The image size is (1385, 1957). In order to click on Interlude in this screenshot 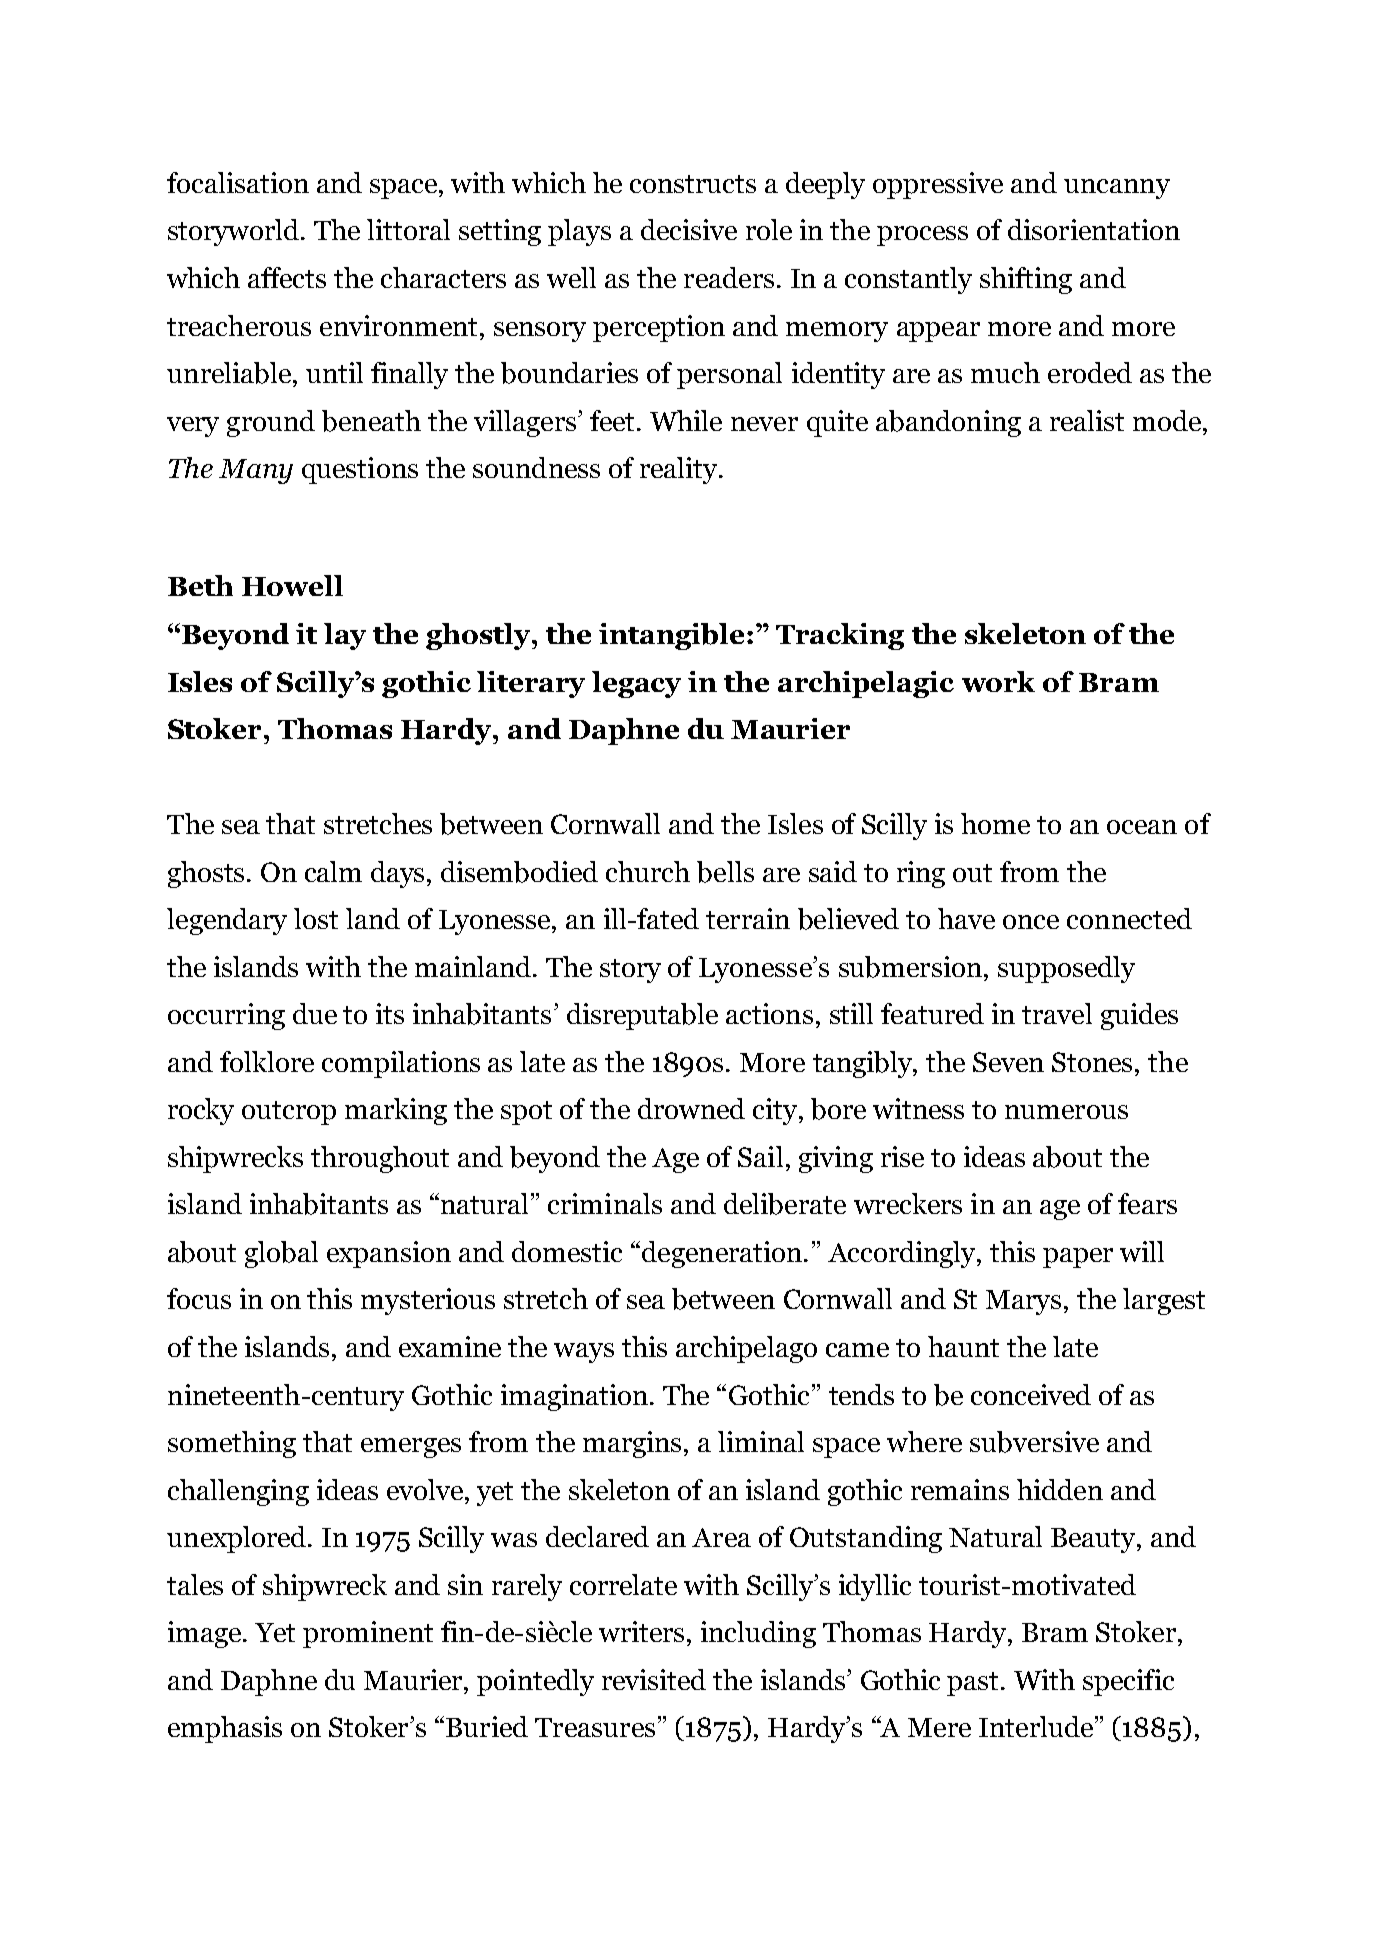, I will do `click(1036, 1726)`.
